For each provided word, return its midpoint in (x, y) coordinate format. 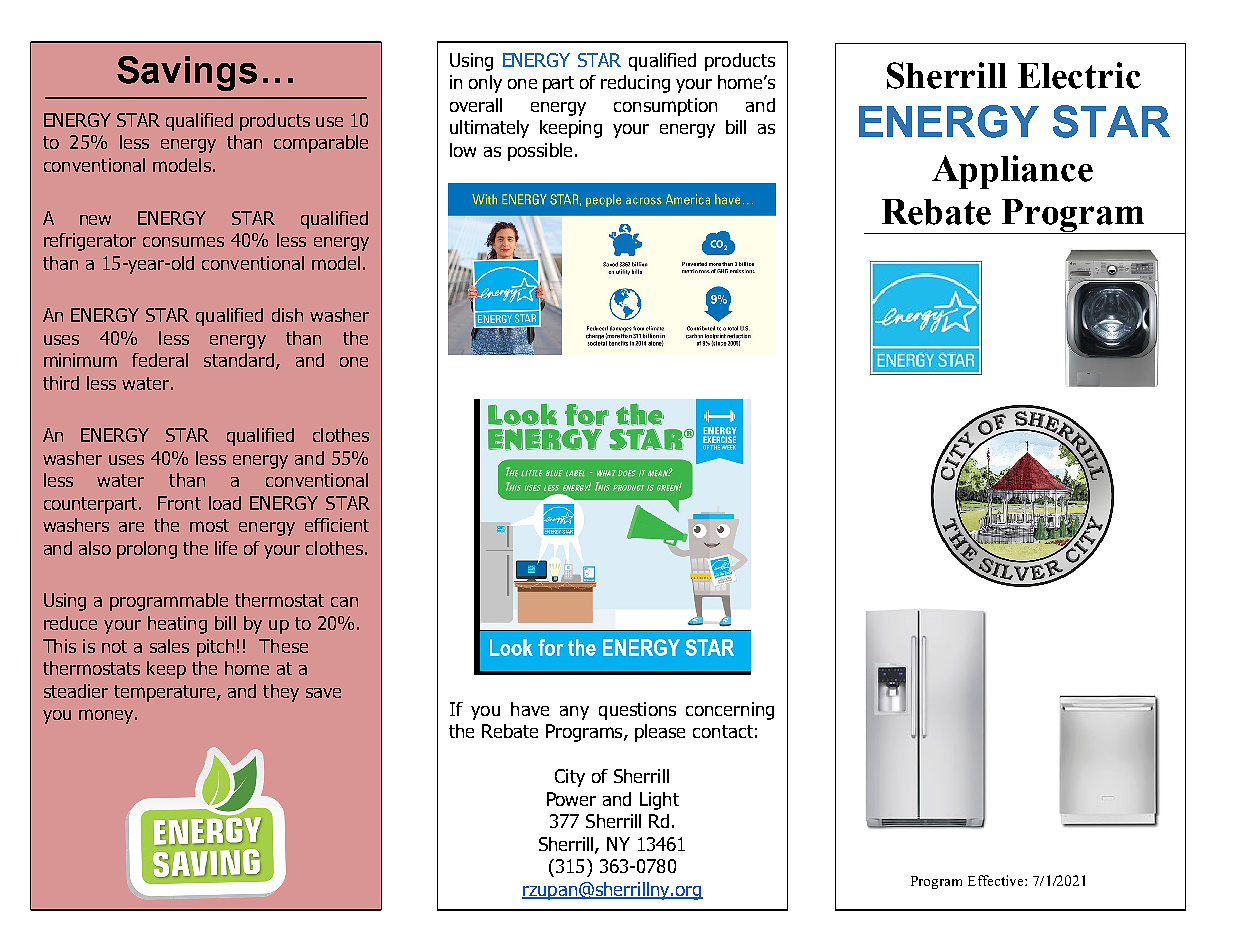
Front (179, 503)
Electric (1079, 75)
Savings (187, 73)
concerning (730, 711)
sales (169, 646)
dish (287, 315)
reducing (635, 84)
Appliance (1012, 172)
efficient (337, 525)
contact (723, 731)
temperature (166, 693)
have (530, 709)
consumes (183, 241)
